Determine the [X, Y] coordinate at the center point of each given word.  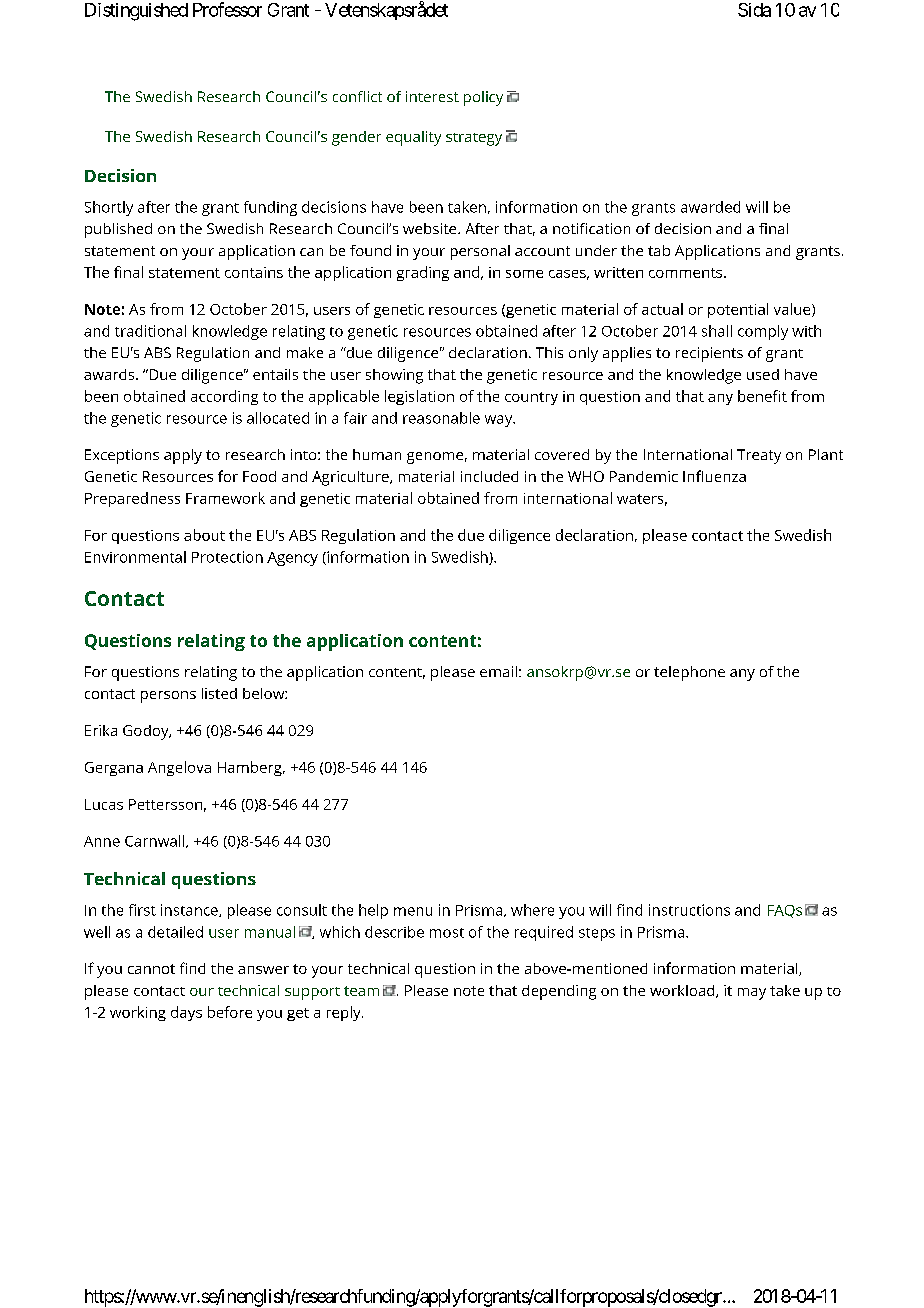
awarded [710, 207]
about [204, 535]
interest [432, 96]
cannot [151, 969]
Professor [227, 9]
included [489, 476]
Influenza [714, 476]
